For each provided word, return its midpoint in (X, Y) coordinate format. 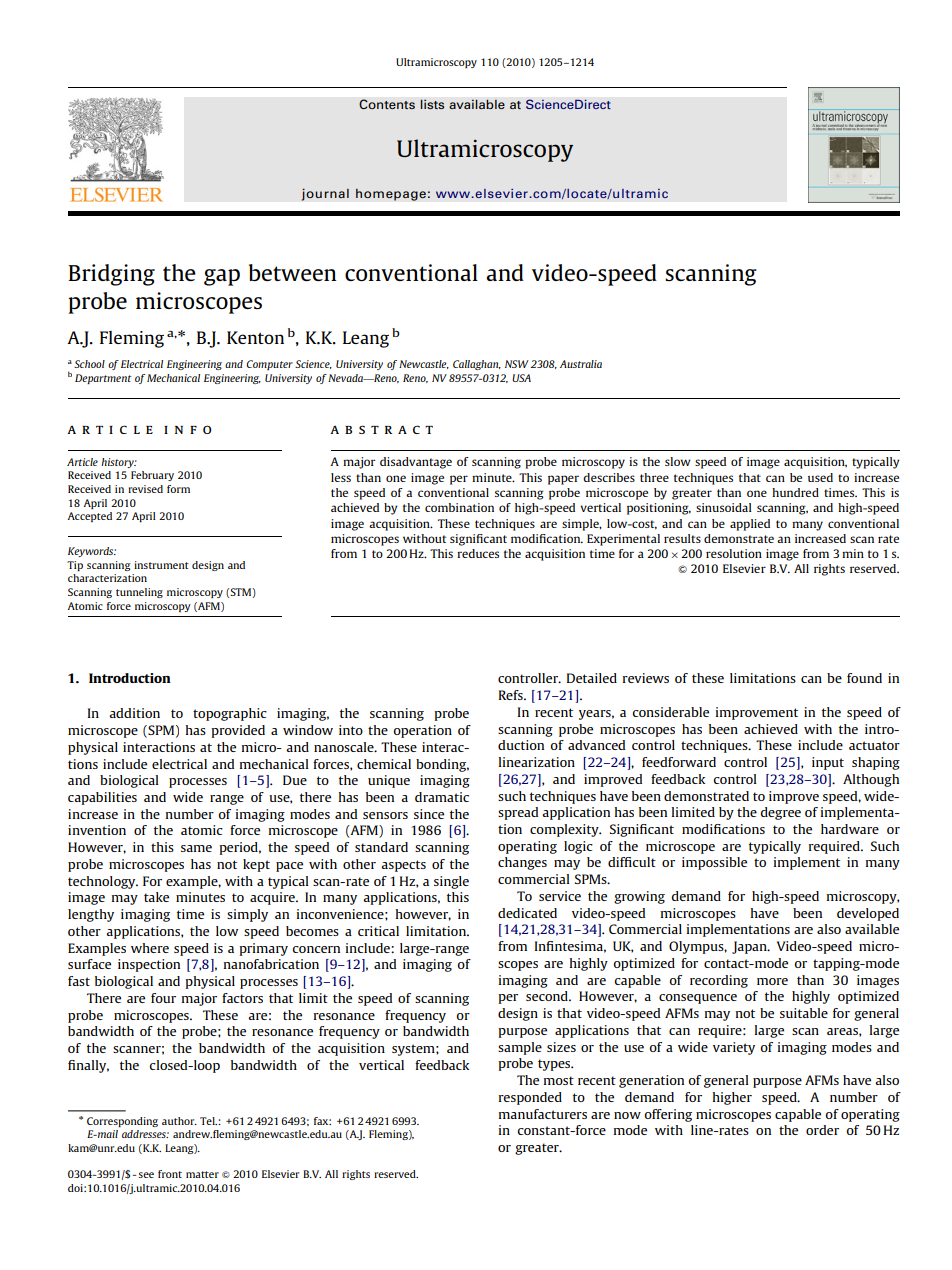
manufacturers (543, 1114)
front (170, 1174)
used (820, 477)
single (451, 882)
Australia (581, 364)
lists (432, 104)
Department (103, 379)
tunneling (139, 593)
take (156, 897)
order (822, 1130)
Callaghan (477, 365)
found (864, 678)
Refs (512, 695)
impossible (714, 863)
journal (325, 194)
